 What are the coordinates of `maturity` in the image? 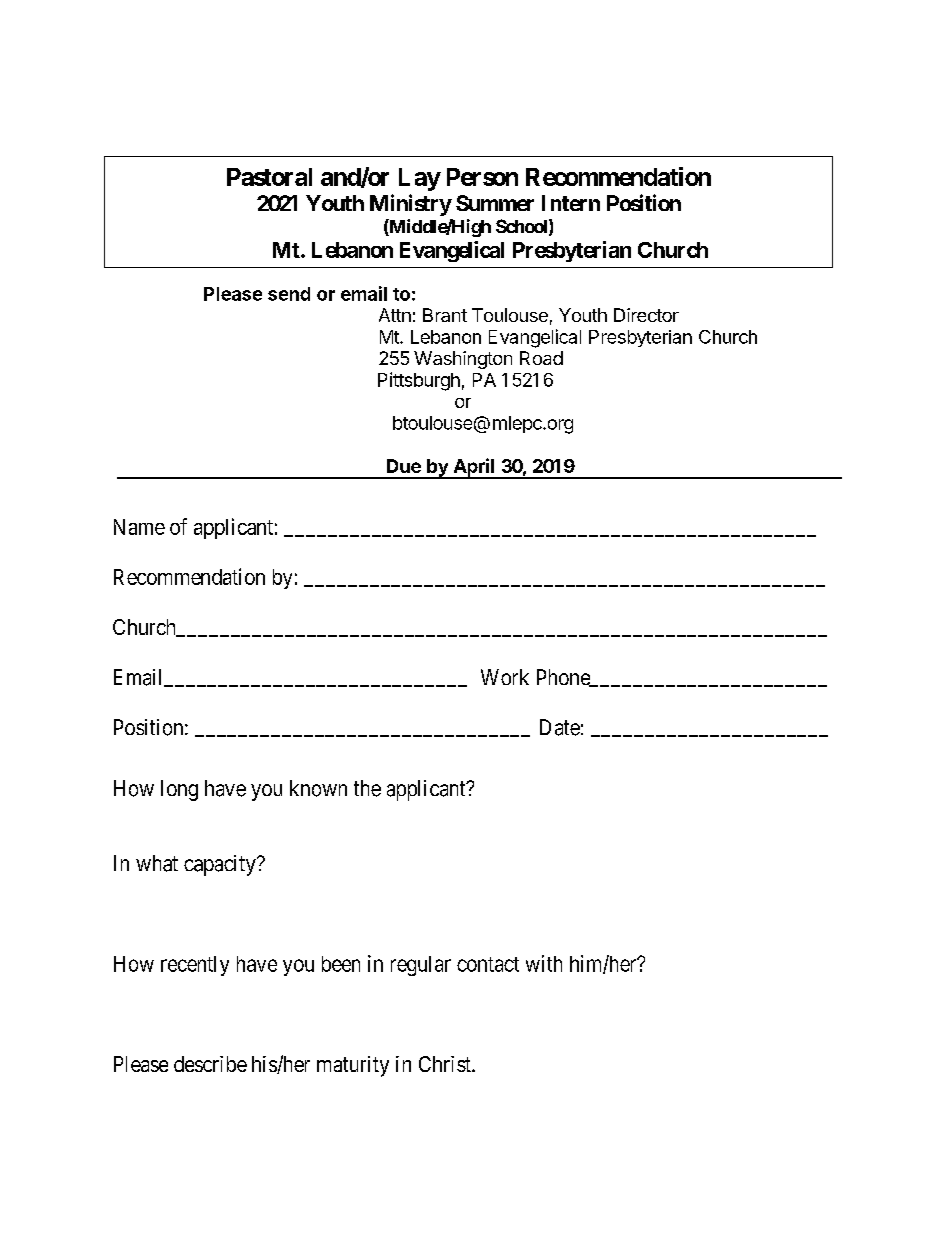 It's located at (353, 1066).
